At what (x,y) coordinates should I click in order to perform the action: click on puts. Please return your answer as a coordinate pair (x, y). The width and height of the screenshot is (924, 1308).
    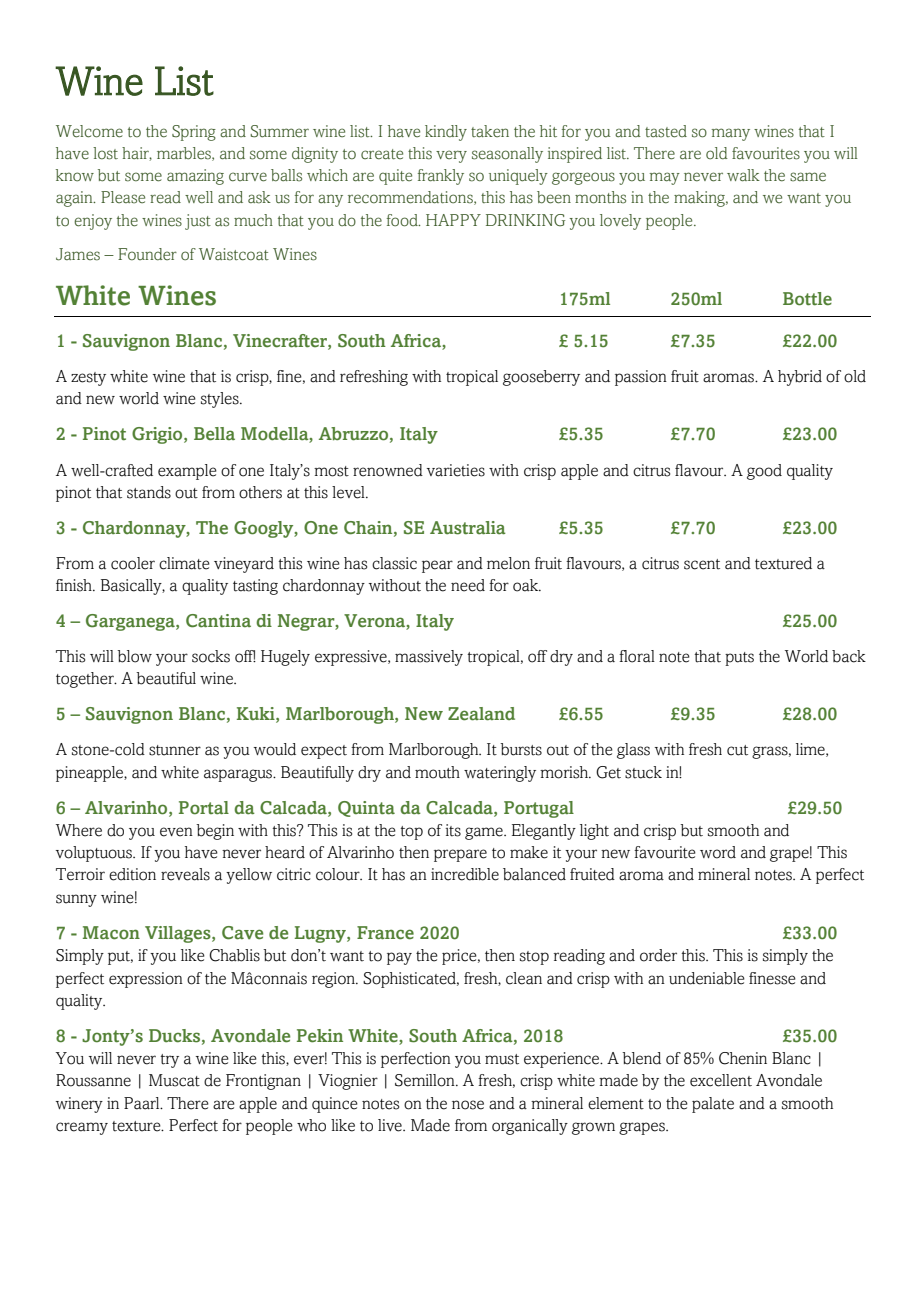
    Looking at the image, I should click on (739, 659).
